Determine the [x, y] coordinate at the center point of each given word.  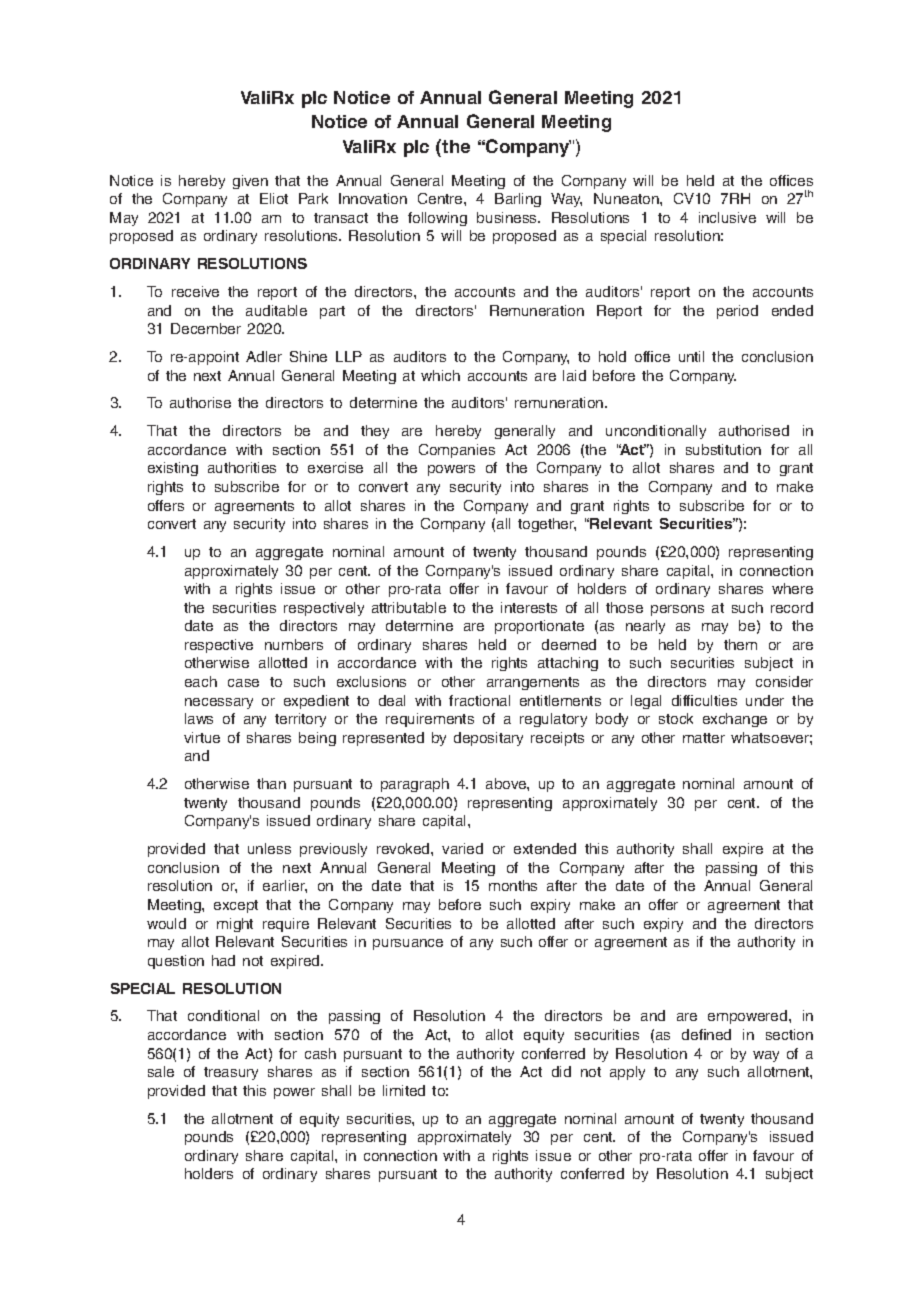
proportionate [539, 627]
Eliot [274, 198]
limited [404, 1090]
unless [269, 848]
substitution [723, 449]
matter [704, 738]
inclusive [727, 217]
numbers [294, 644]
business [508, 217]
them [740, 644]
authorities [242, 467]
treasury [231, 1073]
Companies [457, 451]
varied [462, 848]
